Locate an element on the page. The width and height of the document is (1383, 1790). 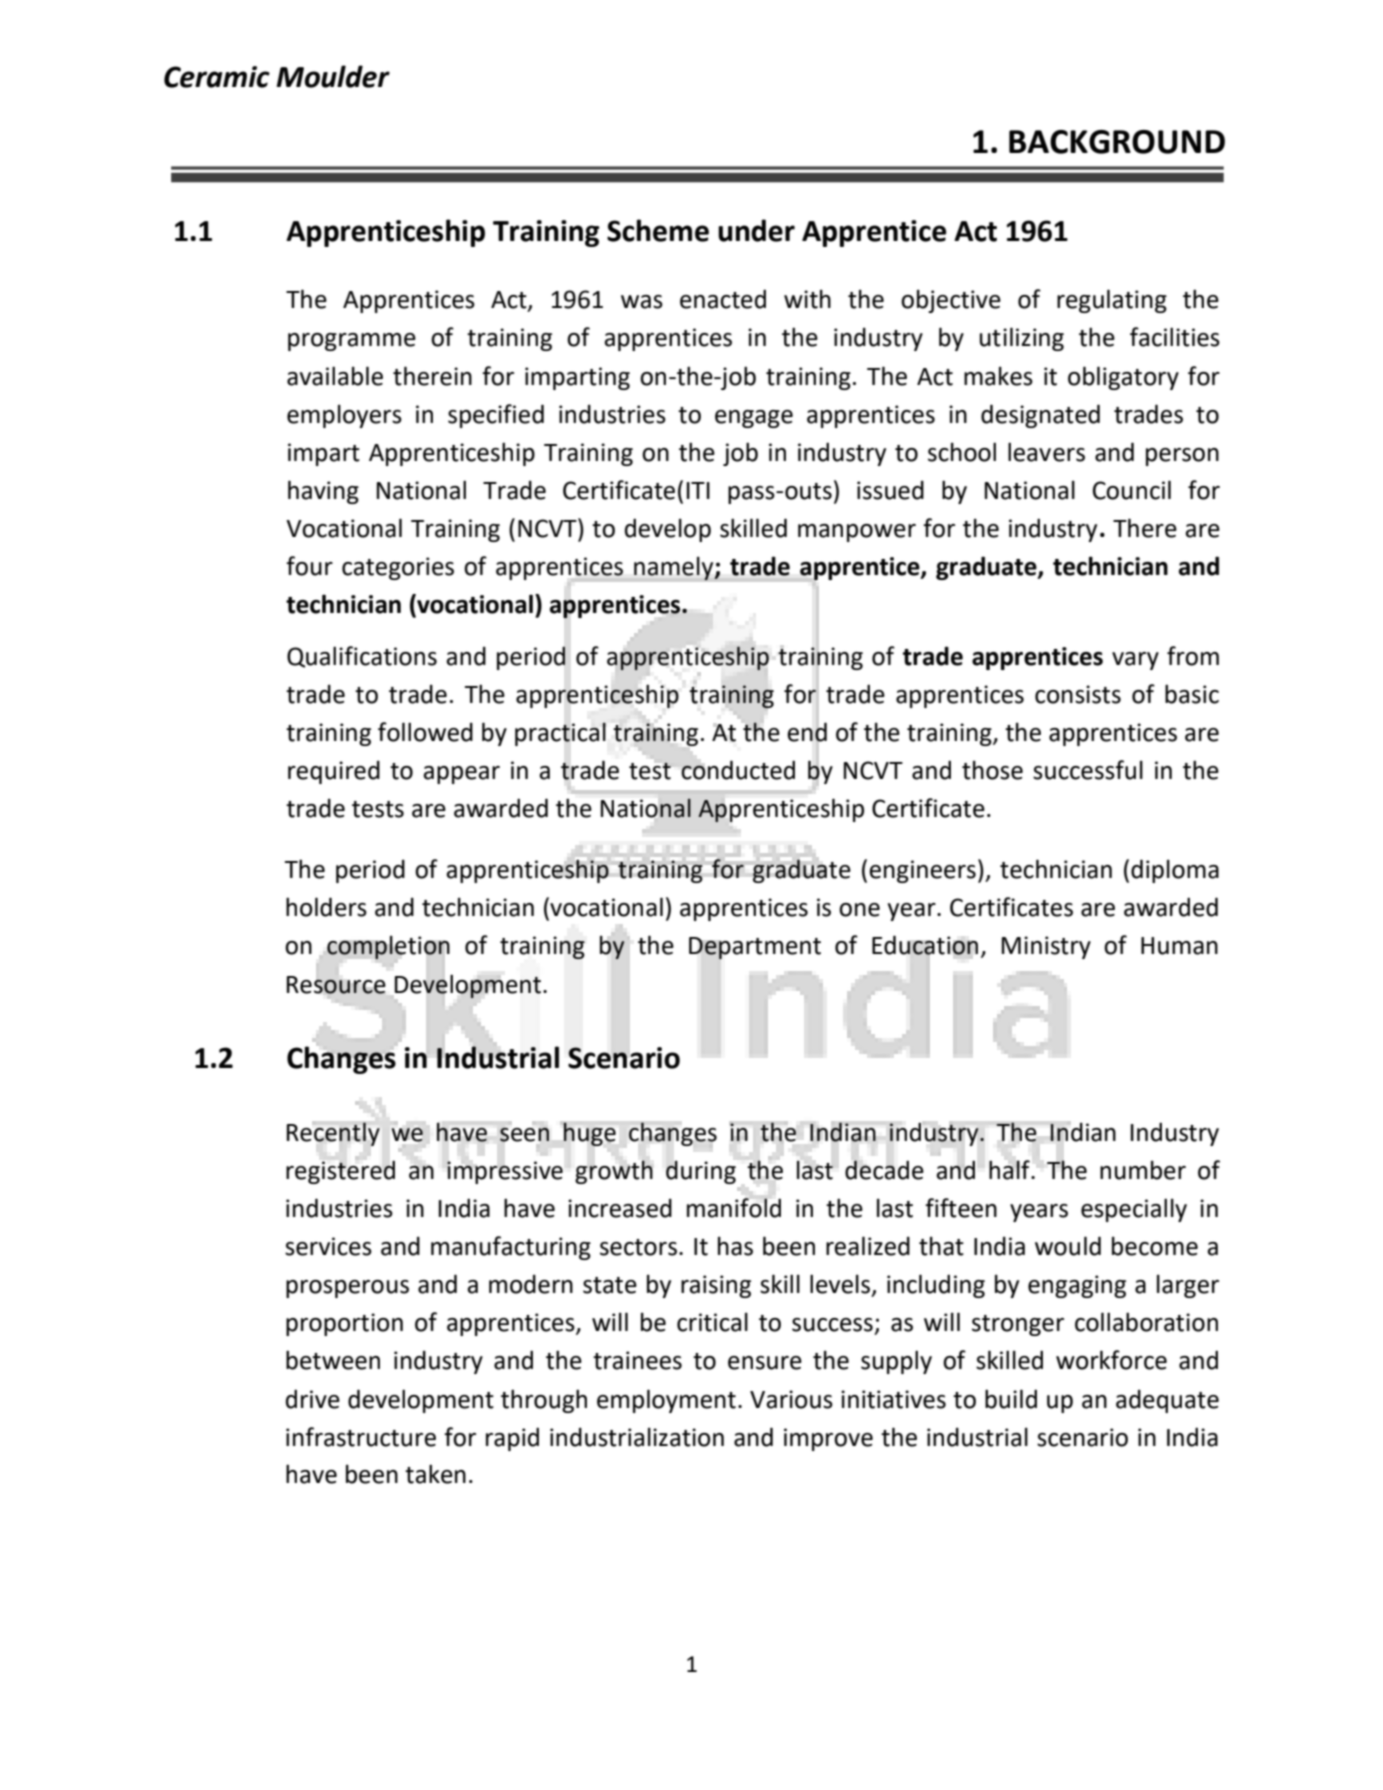
under is located at coordinates (756, 230).
